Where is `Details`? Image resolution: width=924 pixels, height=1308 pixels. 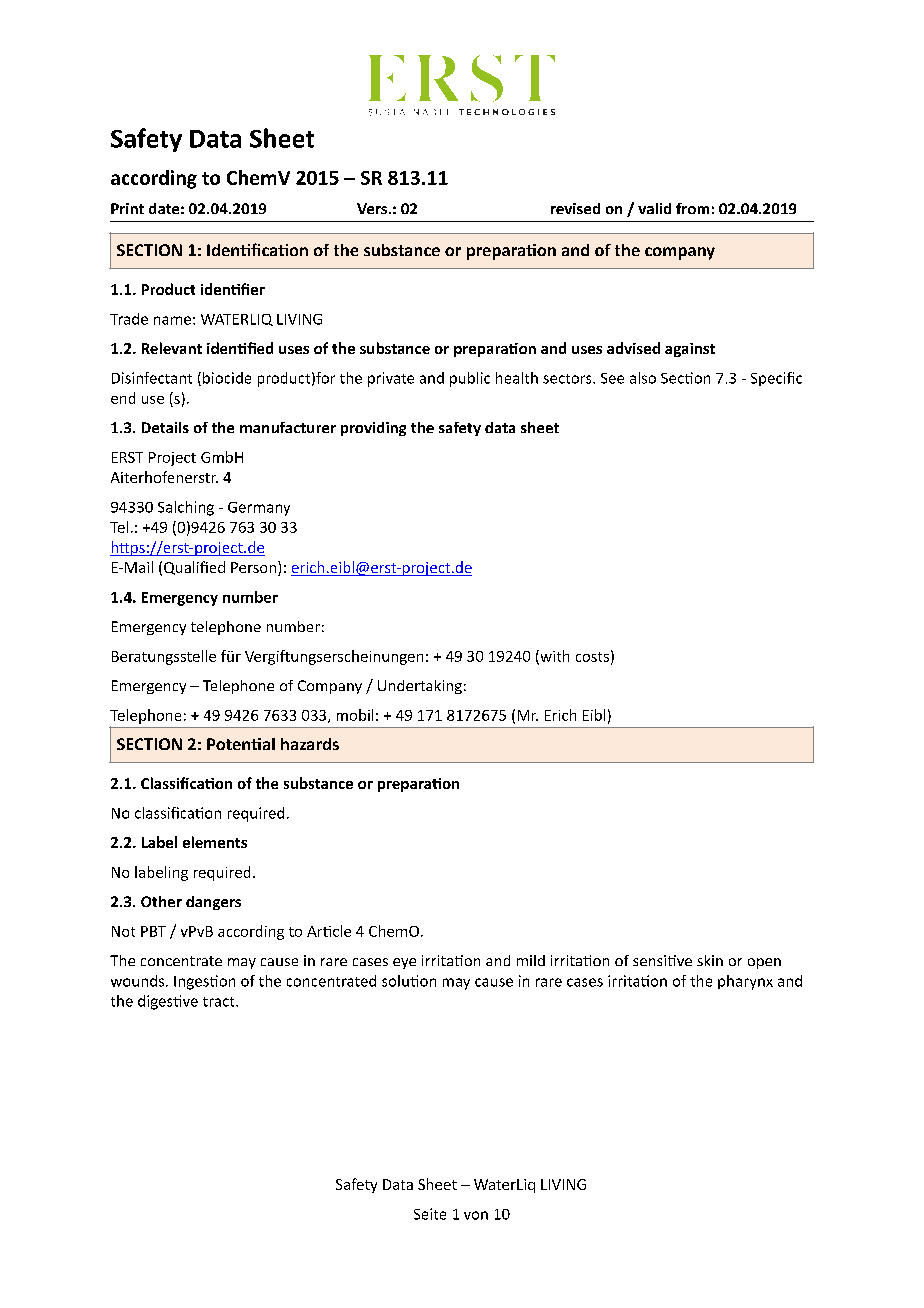
Details is located at coordinates (165, 427).
